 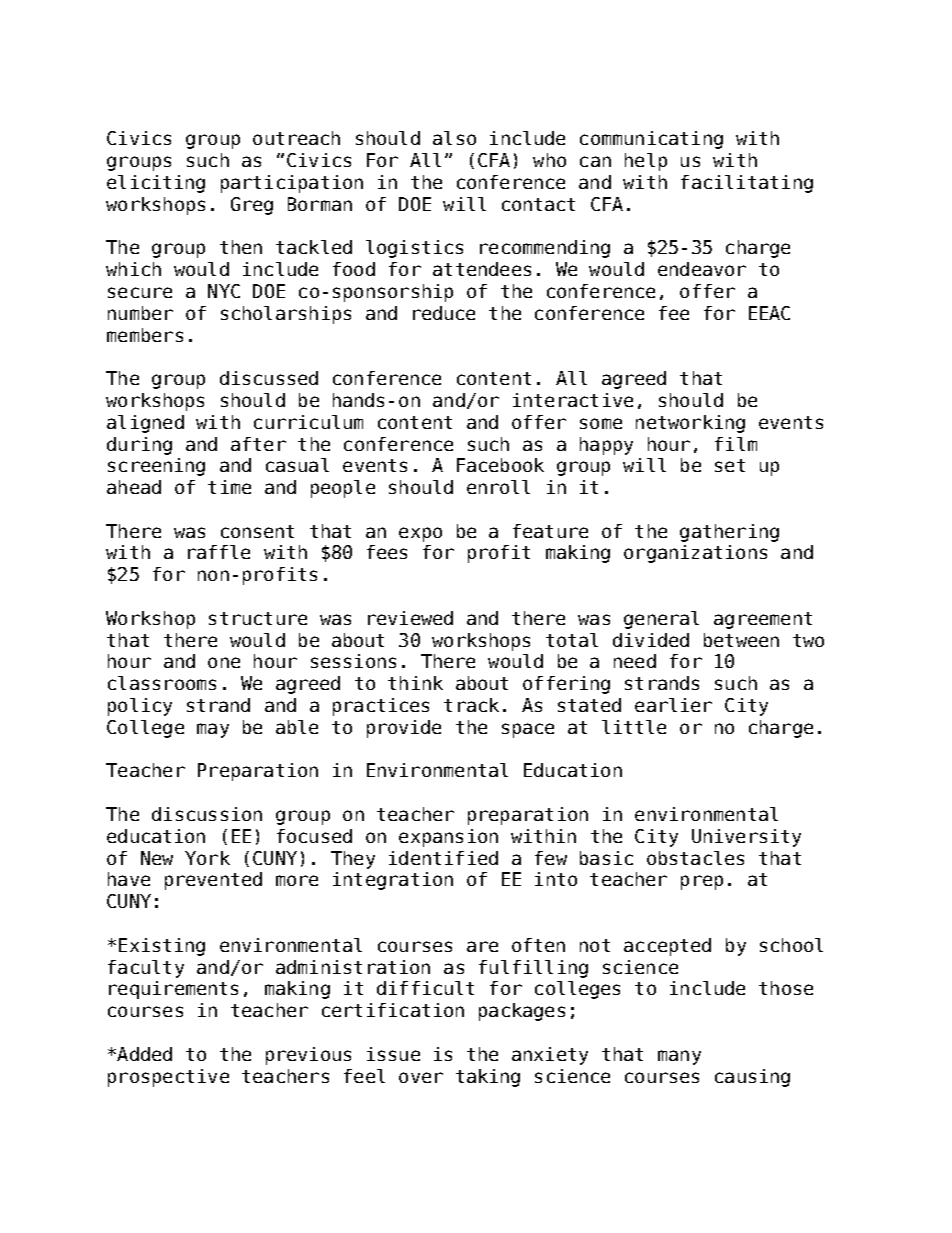 What do you see at coordinates (156, 184) in the page?
I see `eliciting` at bounding box center [156, 184].
